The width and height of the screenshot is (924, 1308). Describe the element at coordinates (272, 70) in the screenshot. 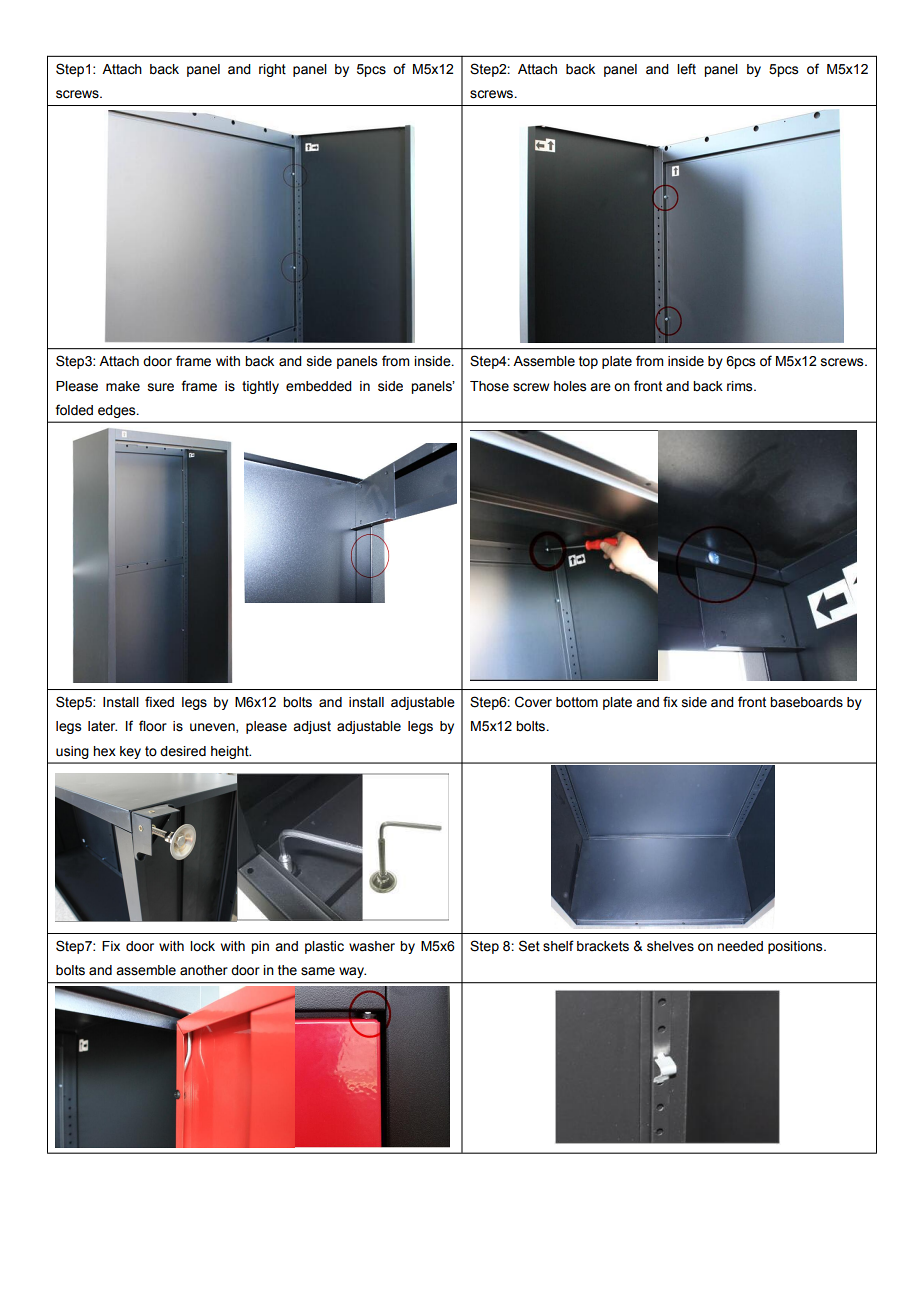

I see `right` at that location.
